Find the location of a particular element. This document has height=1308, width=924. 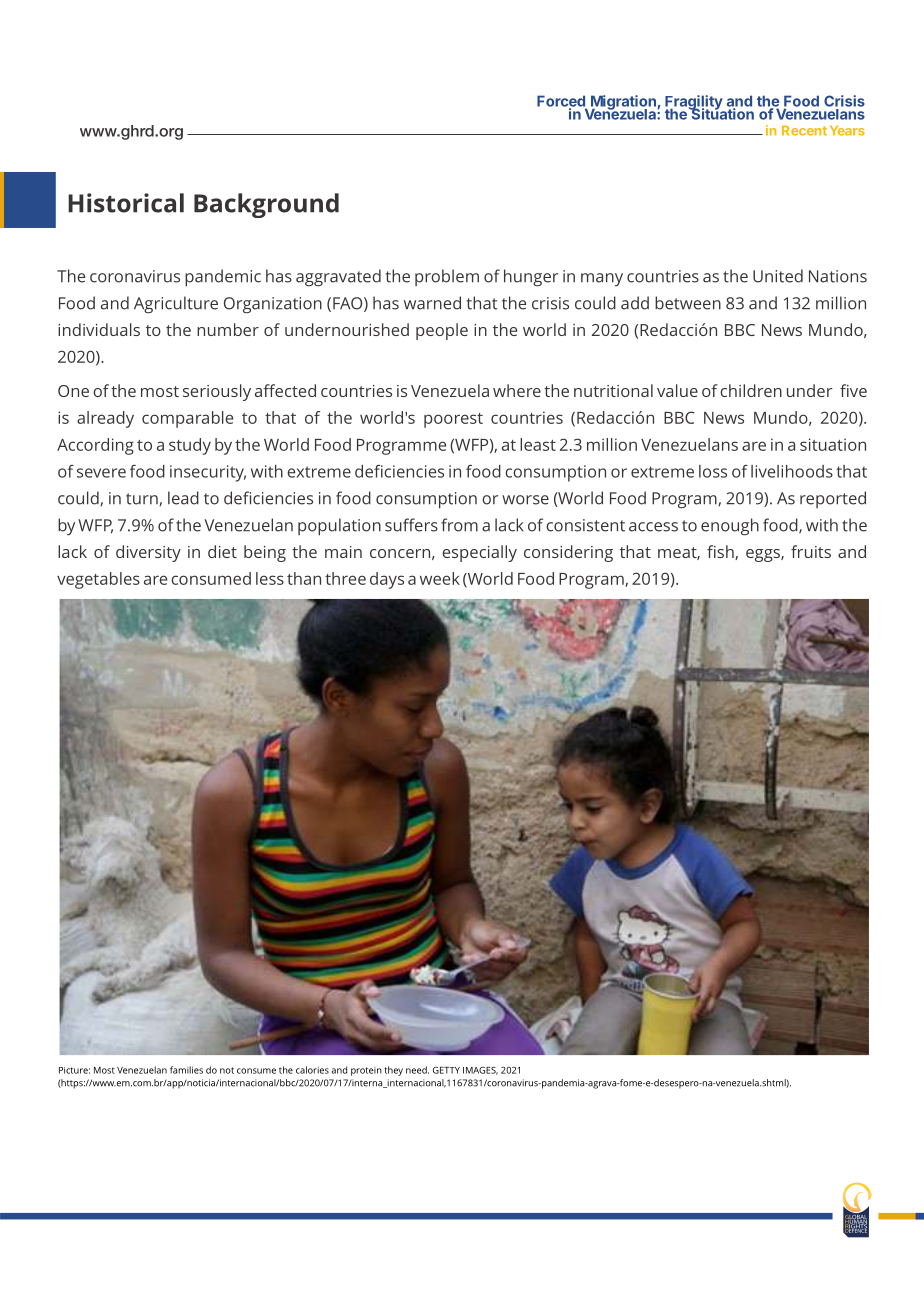

Recent is located at coordinates (804, 130).
